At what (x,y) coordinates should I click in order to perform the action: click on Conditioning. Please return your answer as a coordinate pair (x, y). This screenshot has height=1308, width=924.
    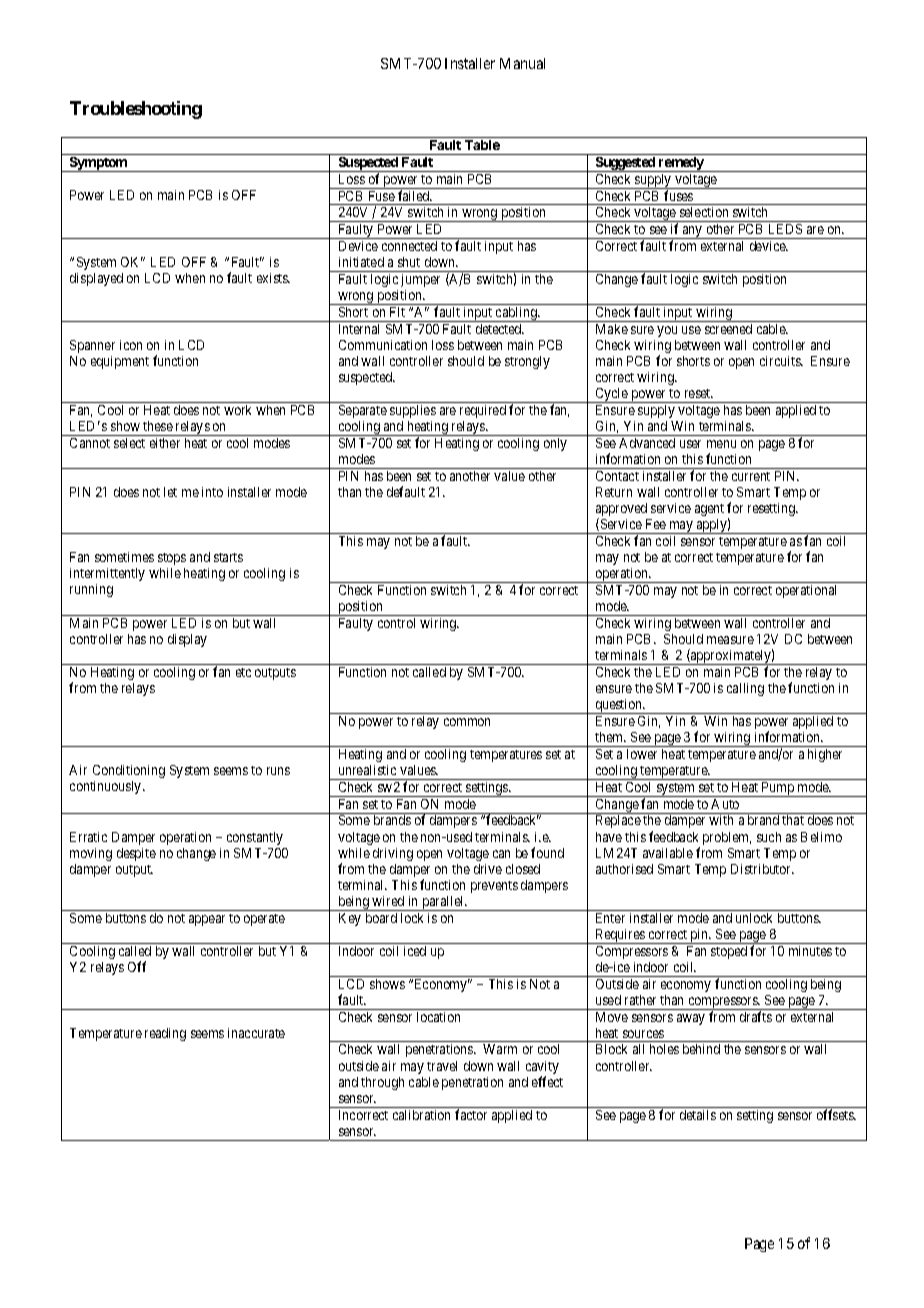
    Looking at the image, I should click on (129, 771).
